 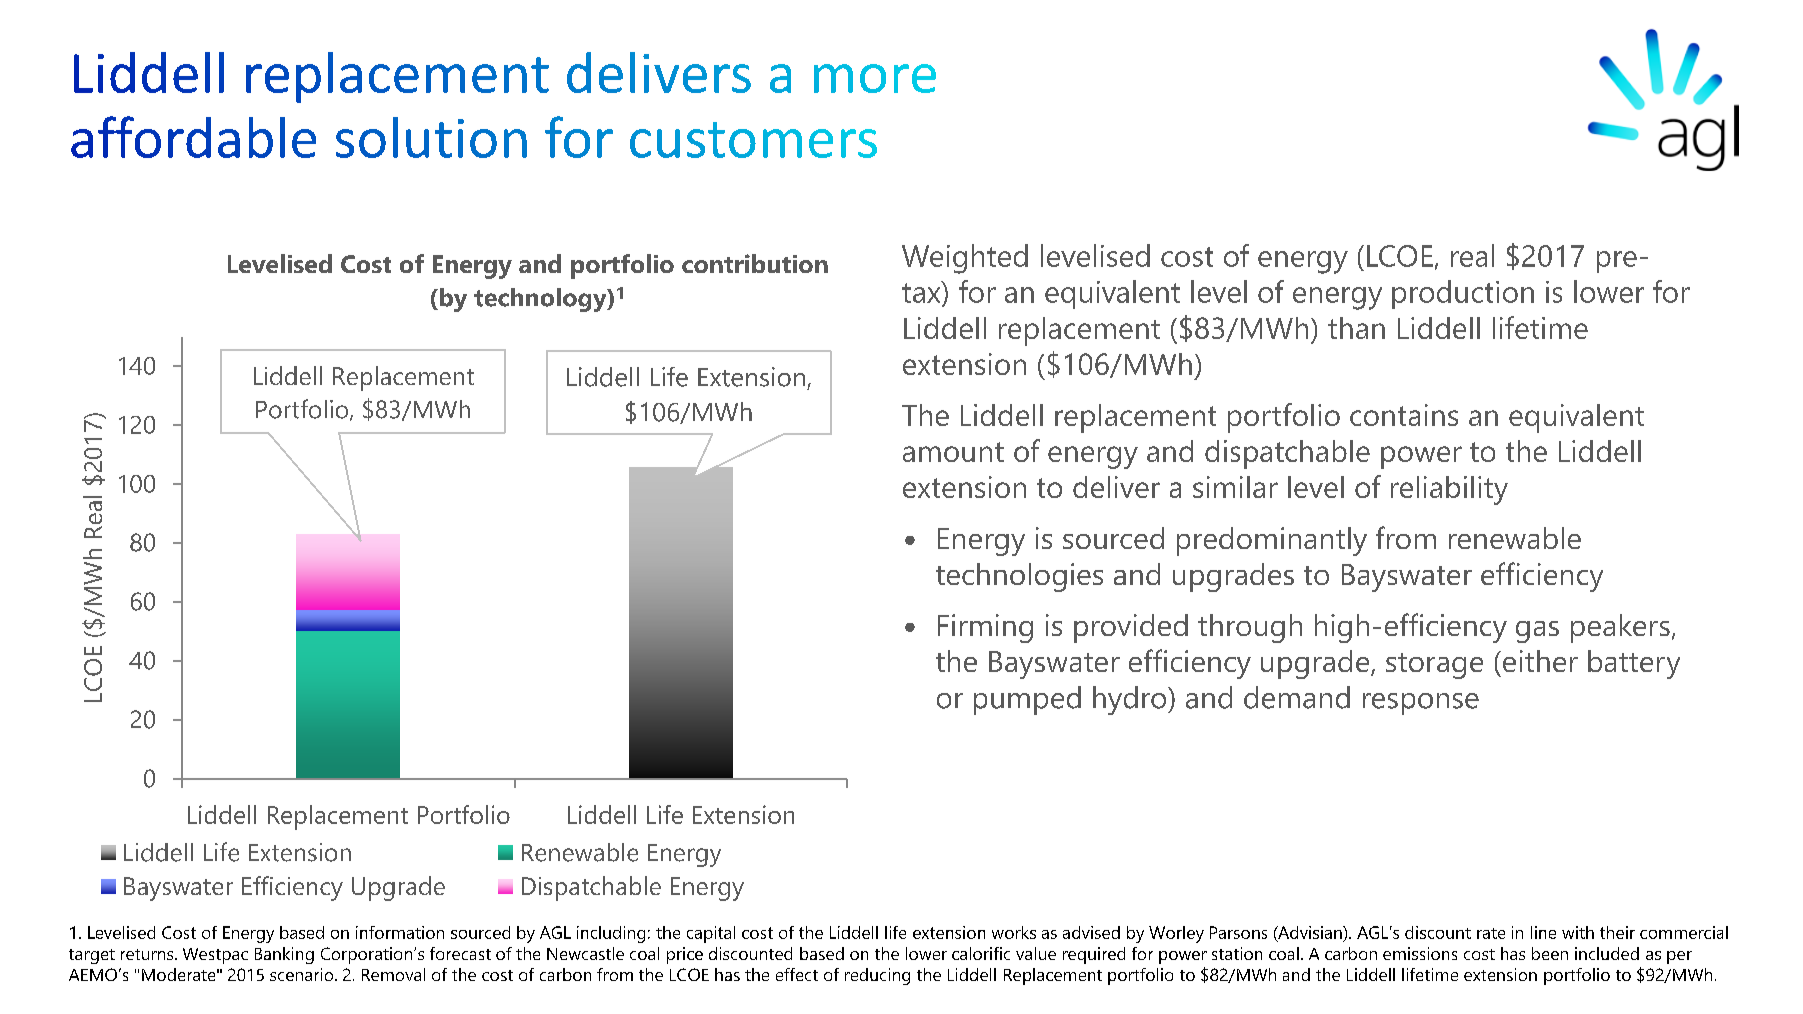 What do you see at coordinates (755, 263) in the image?
I see `contribution` at bounding box center [755, 263].
